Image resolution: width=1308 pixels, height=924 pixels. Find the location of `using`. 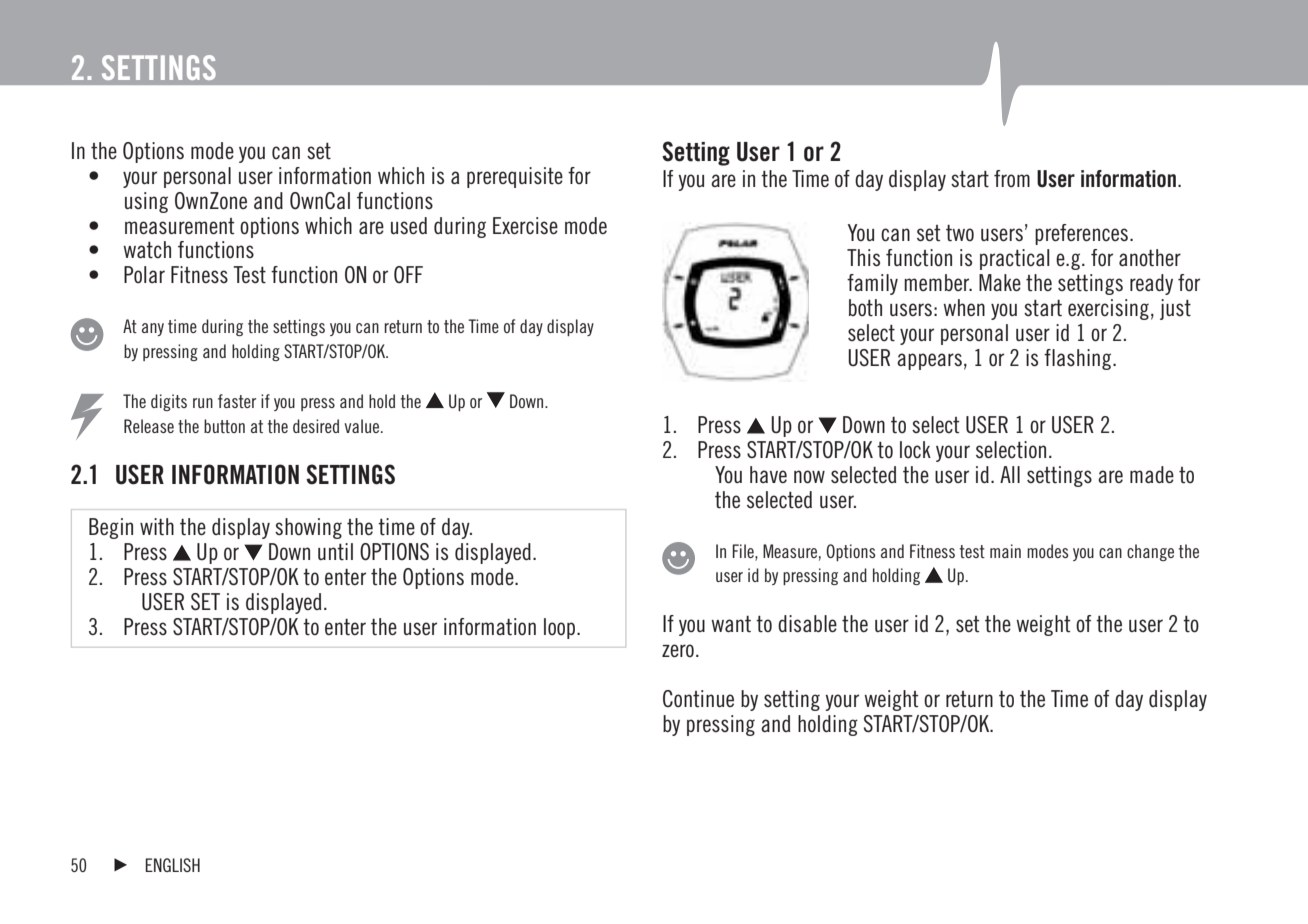

using is located at coordinates (146, 202).
